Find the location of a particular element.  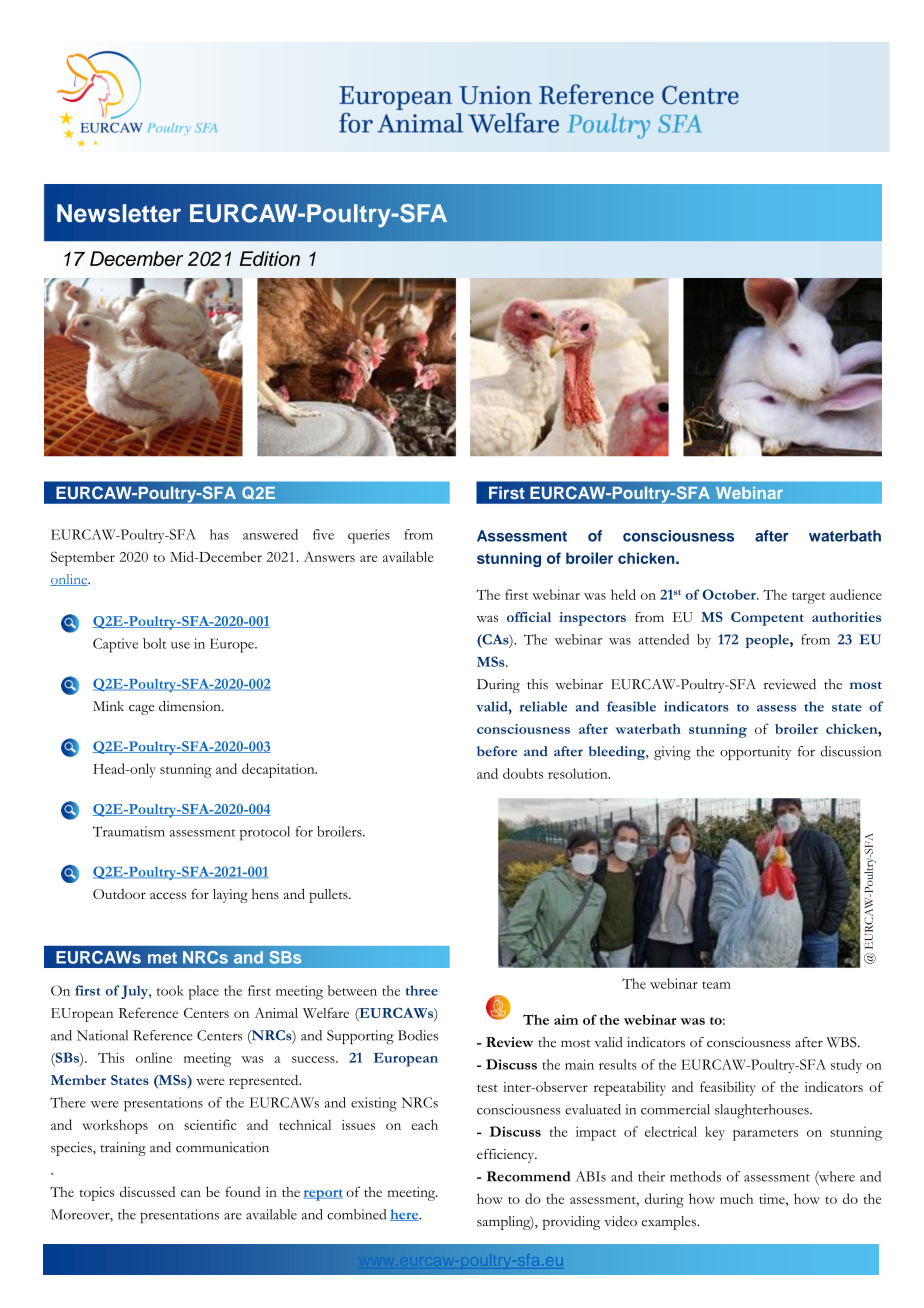

doubts is located at coordinates (523, 773).
